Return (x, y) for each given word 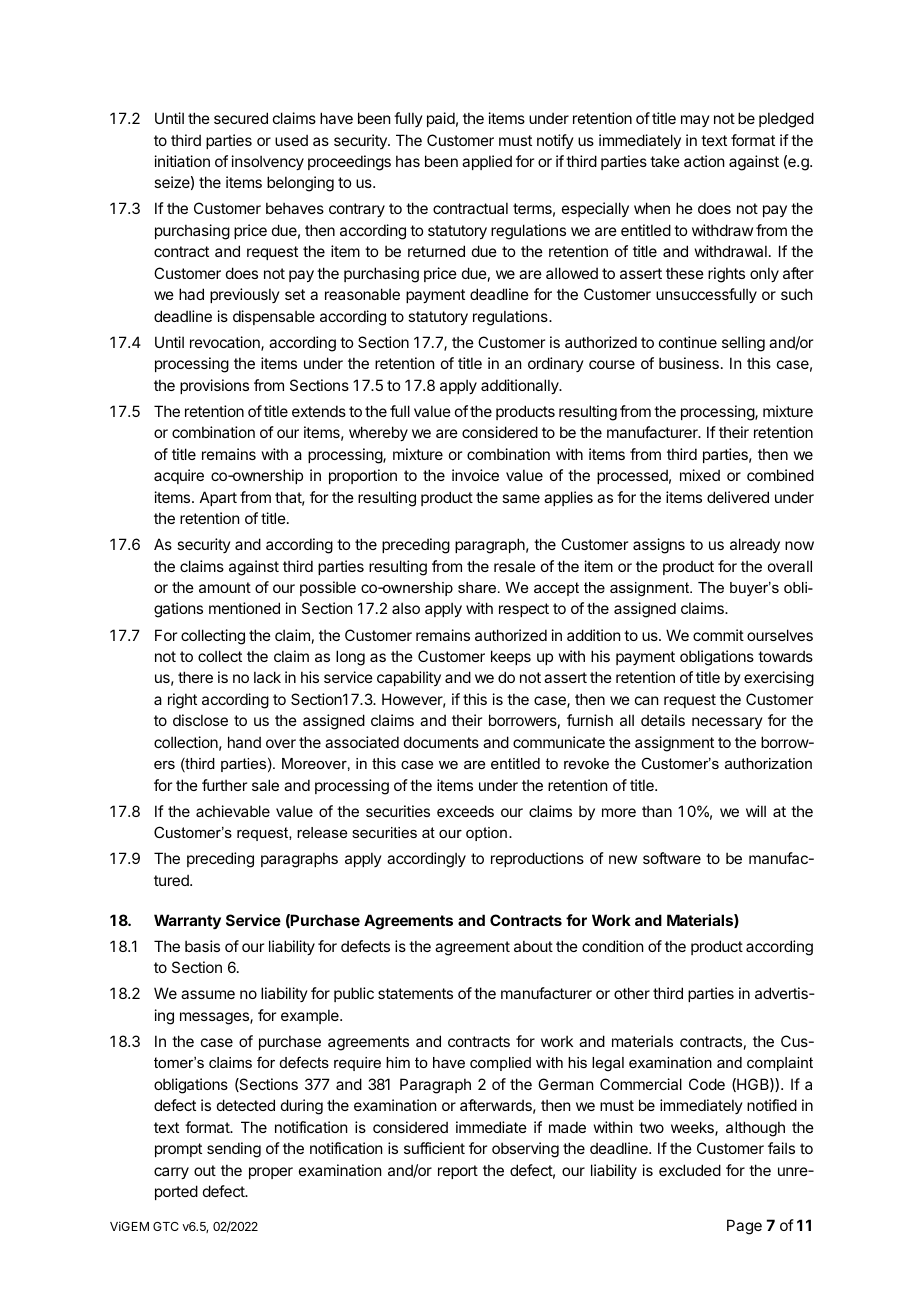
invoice (475, 475)
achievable (233, 811)
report (458, 1172)
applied (487, 162)
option (486, 834)
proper (271, 1173)
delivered (738, 497)
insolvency (268, 162)
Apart (218, 498)
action (704, 161)
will (756, 811)
